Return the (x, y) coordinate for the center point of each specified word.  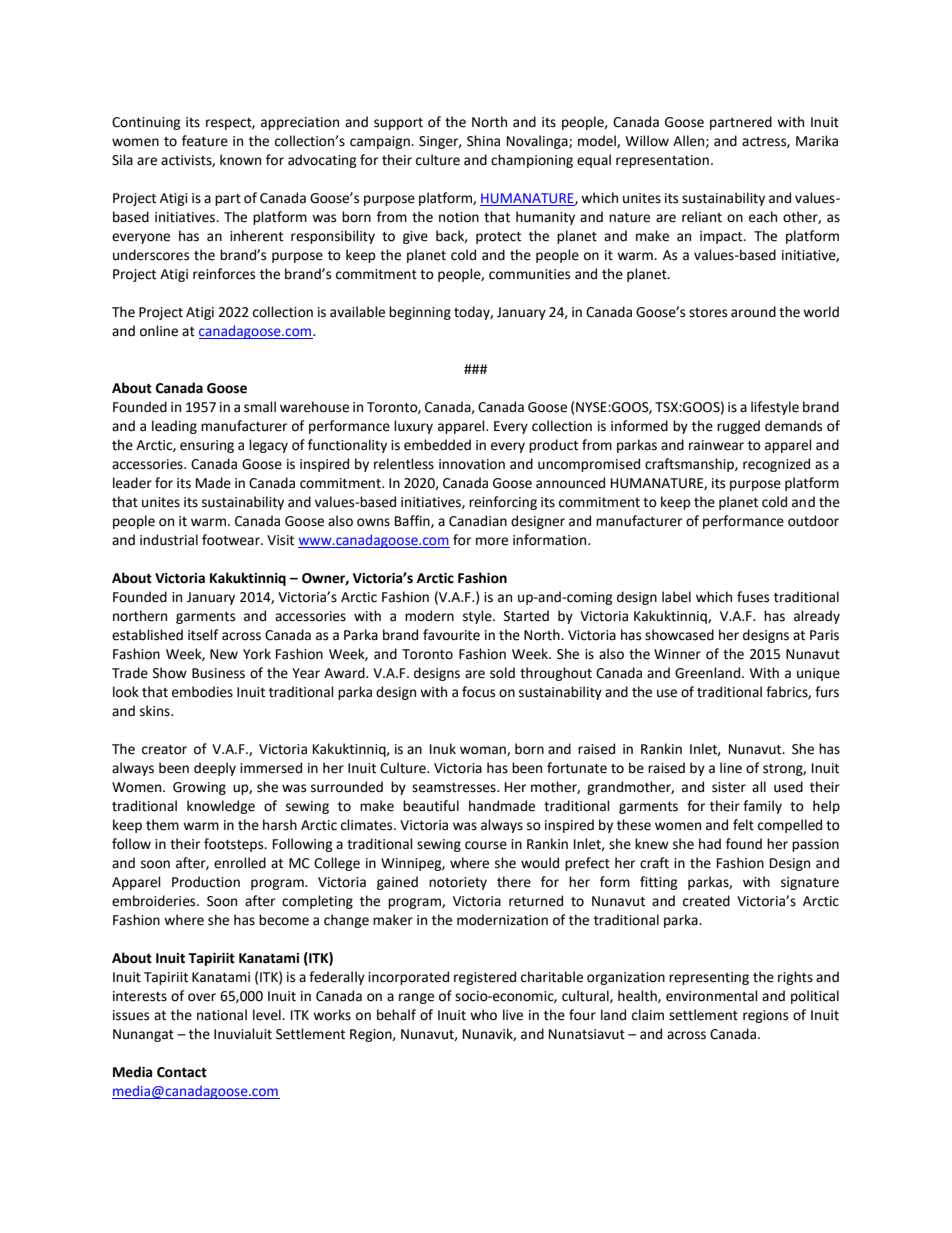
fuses (753, 597)
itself (203, 635)
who (483, 1015)
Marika (817, 141)
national (222, 1015)
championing (532, 161)
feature (205, 141)
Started (526, 616)
